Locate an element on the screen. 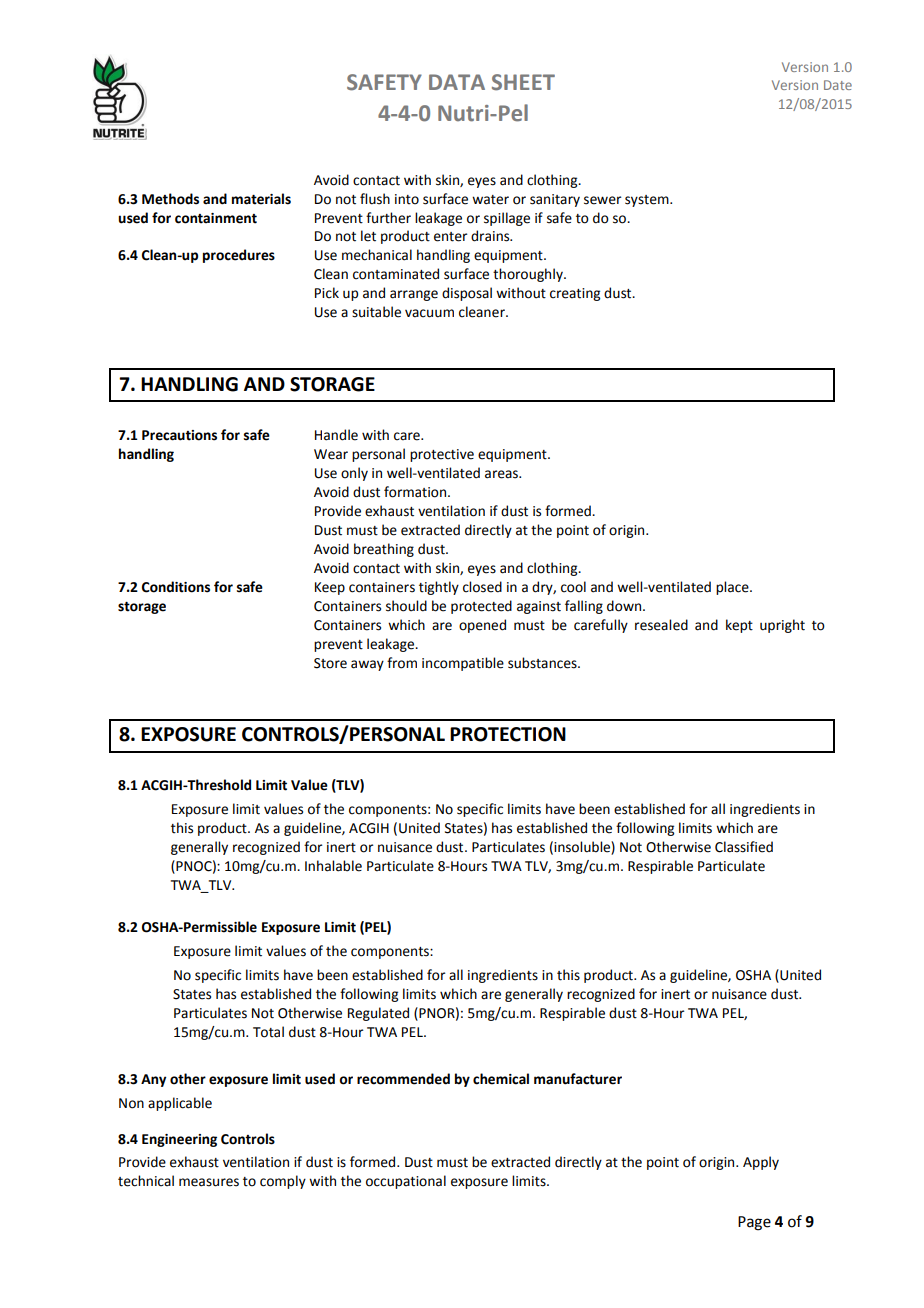 This screenshot has width=924, height=1308. DATA is located at coordinates (457, 82).
